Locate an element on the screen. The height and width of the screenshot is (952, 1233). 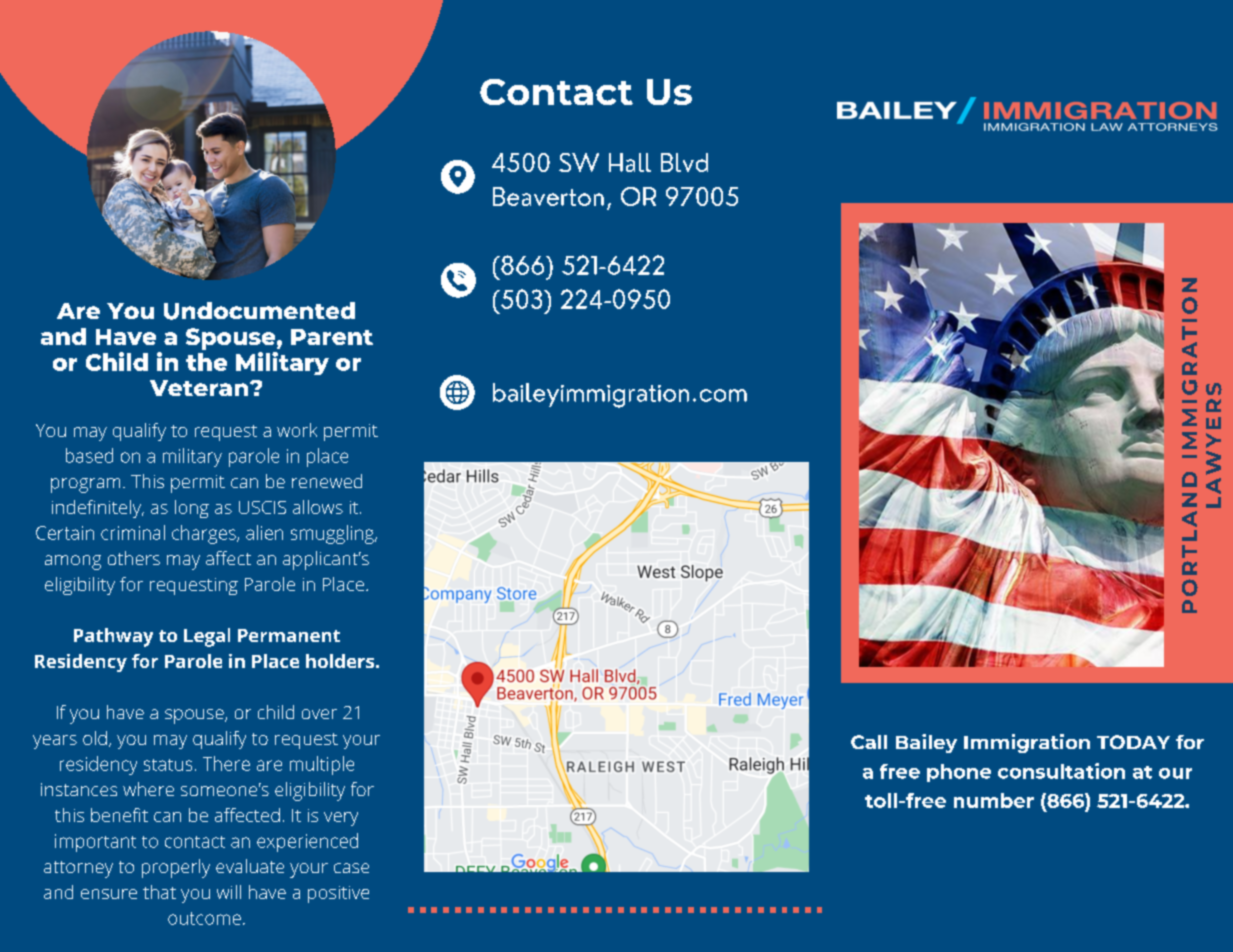
TODAY is located at coordinates (1133, 742).
